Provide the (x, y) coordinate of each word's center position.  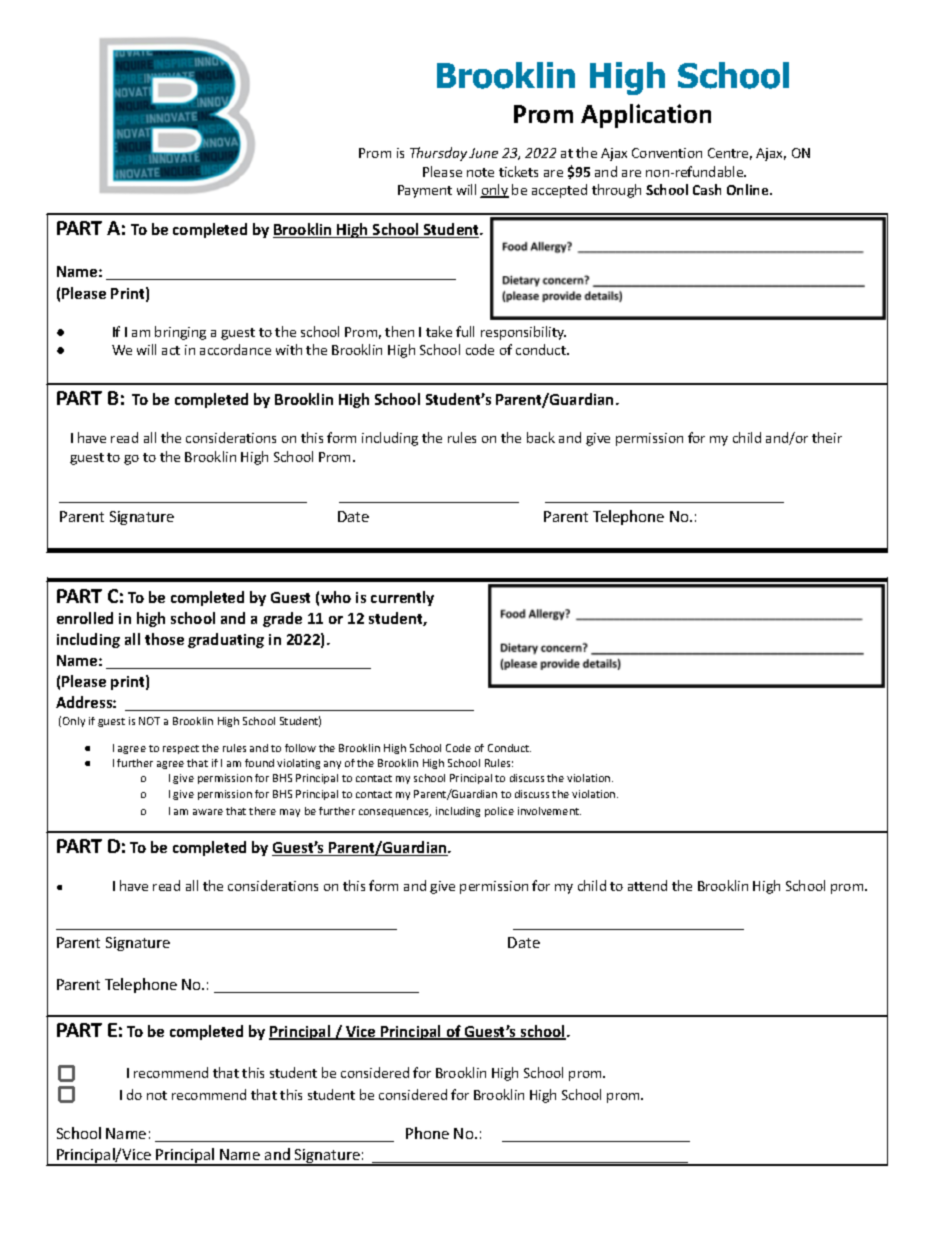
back (541, 437)
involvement (549, 811)
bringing (180, 333)
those (164, 639)
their (827, 437)
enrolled (85, 618)
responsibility (523, 333)
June (483, 153)
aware (208, 812)
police (499, 812)
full (465, 331)
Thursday (438, 154)
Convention (667, 153)
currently (402, 598)
